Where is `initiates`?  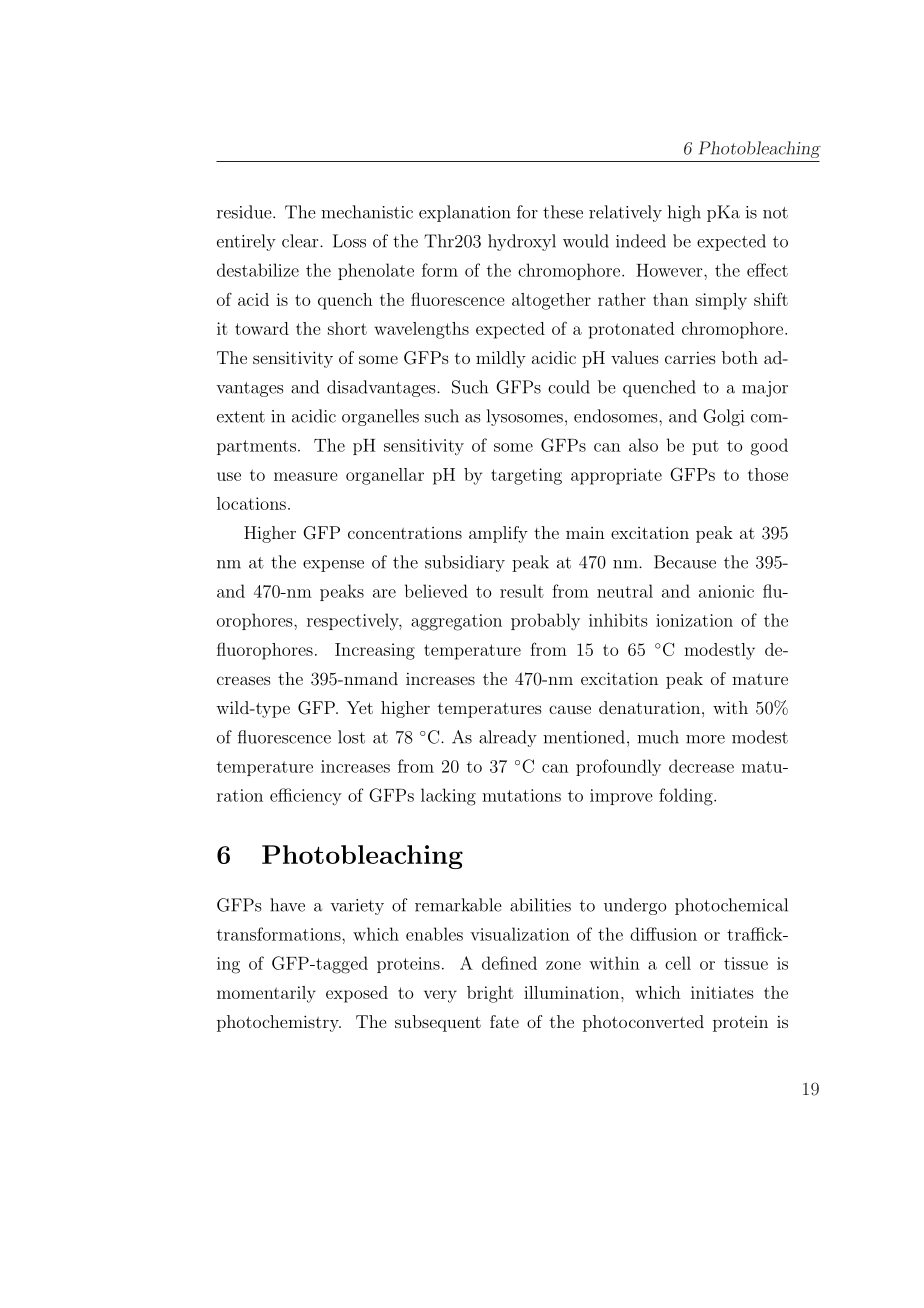
initiates is located at coordinates (722, 992).
